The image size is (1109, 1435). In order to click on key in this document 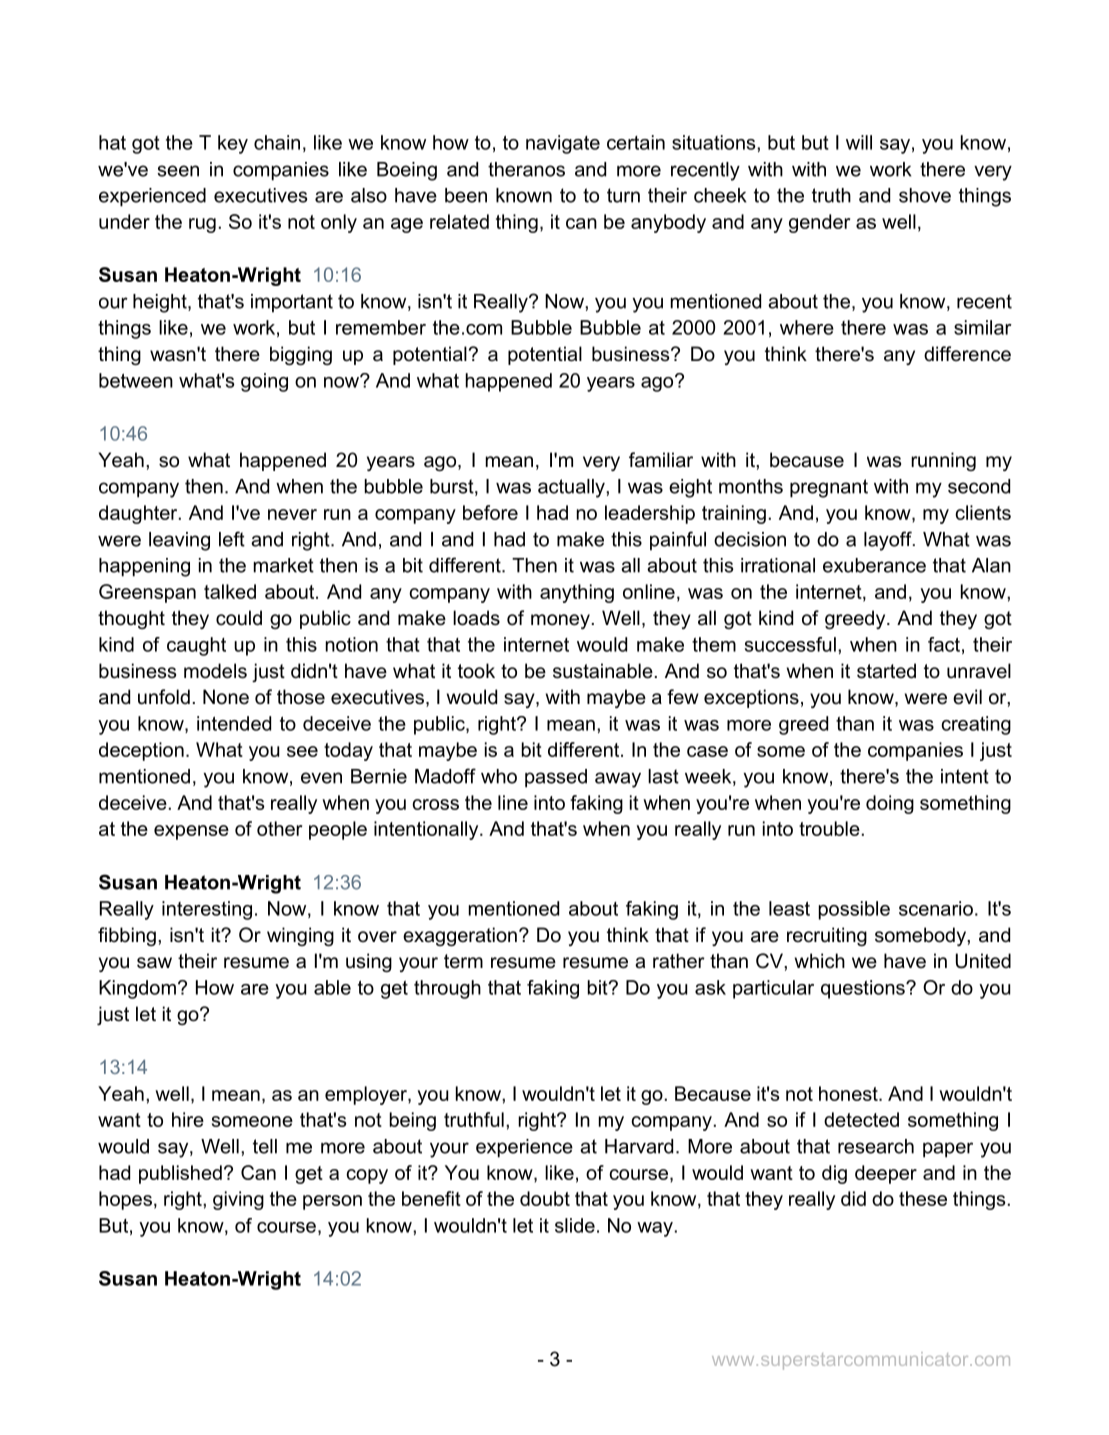, I will do `click(233, 144)`.
